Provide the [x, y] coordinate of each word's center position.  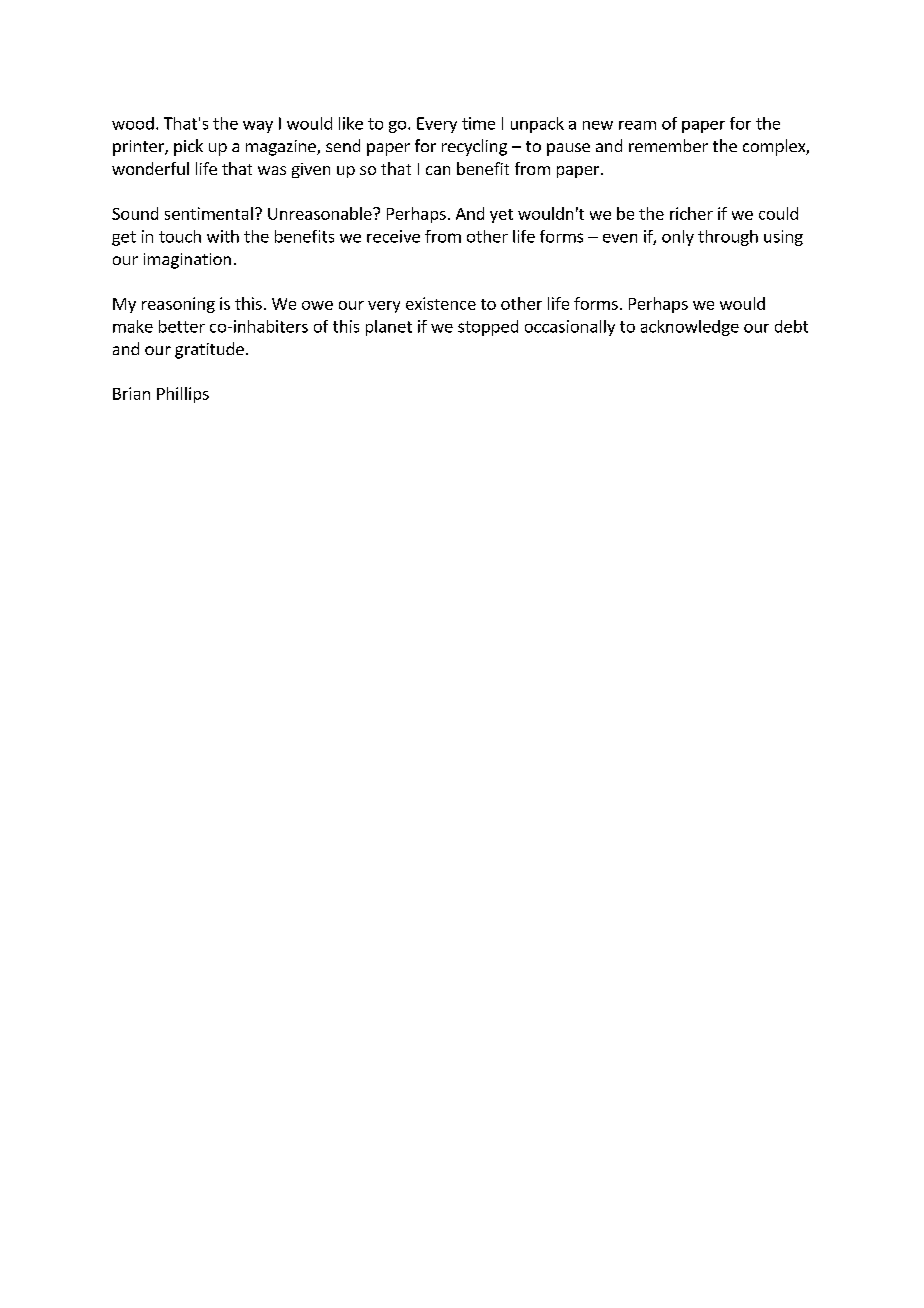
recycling [474, 147]
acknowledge [690, 328]
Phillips [183, 395]
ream [637, 125]
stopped [488, 328]
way [258, 127]
